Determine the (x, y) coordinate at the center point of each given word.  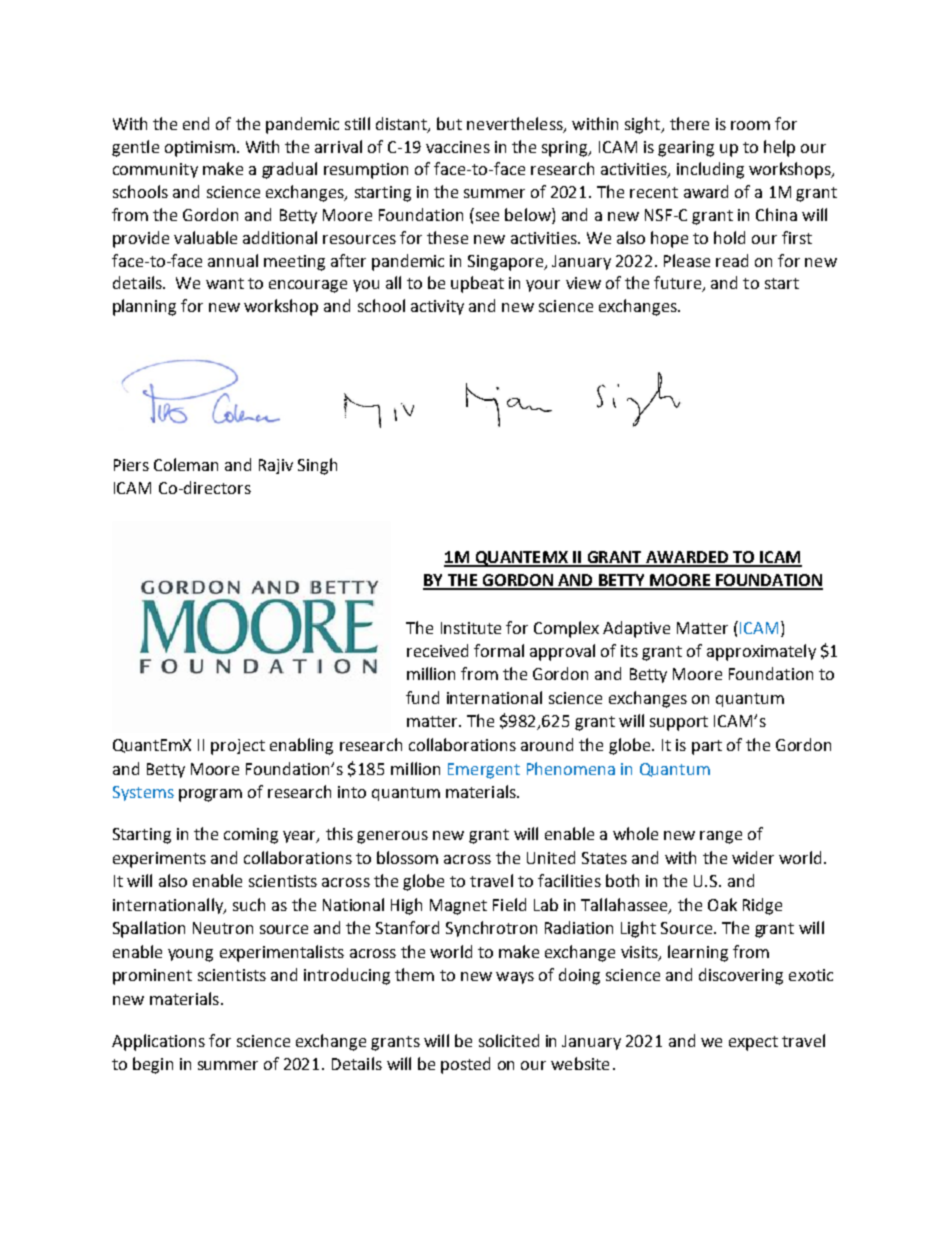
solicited (509, 1040)
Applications (158, 1042)
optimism (200, 149)
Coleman (186, 464)
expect (753, 1043)
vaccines (458, 147)
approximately (761, 652)
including (710, 170)
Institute (471, 628)
